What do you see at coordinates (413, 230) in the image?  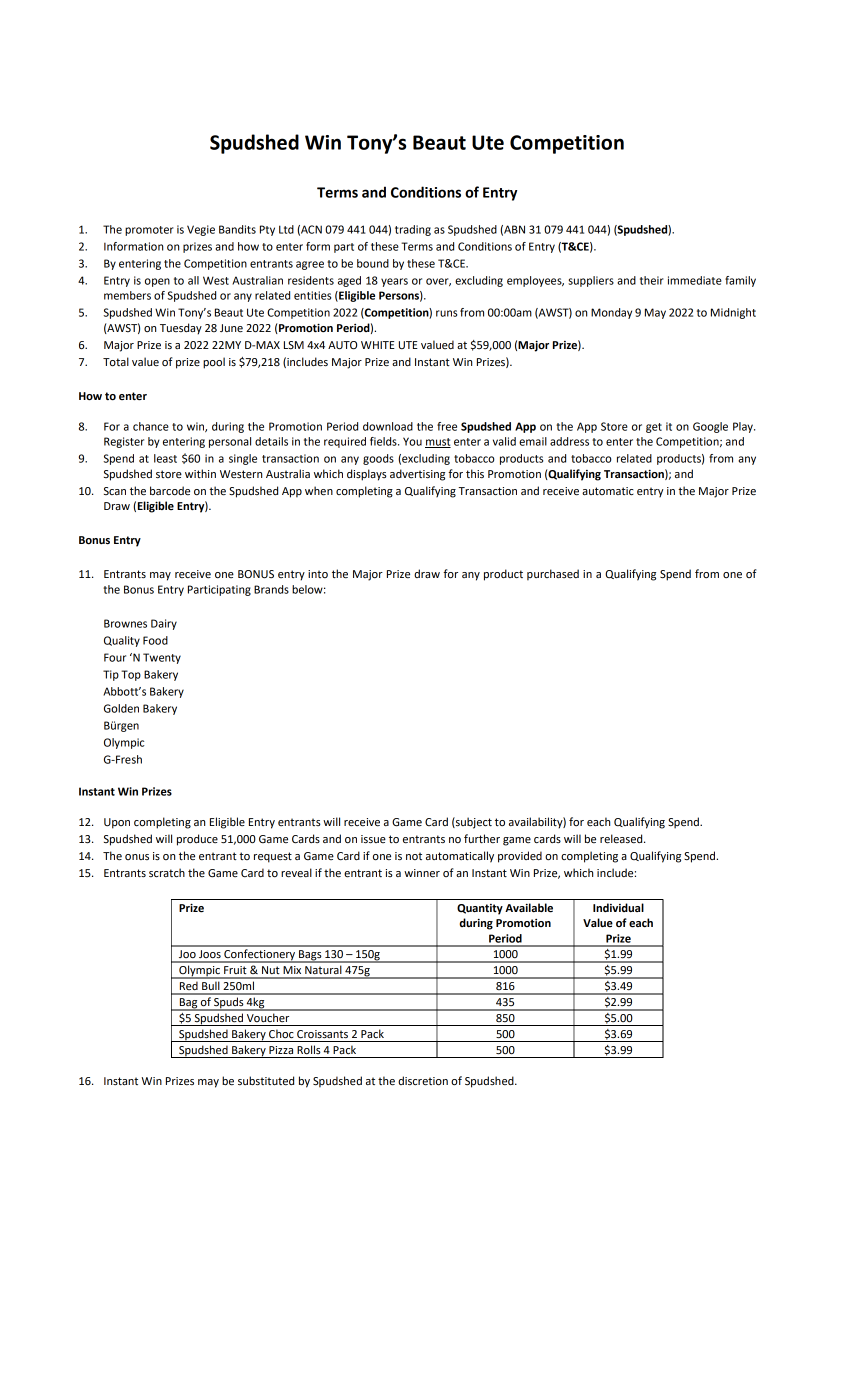 I see `trading` at bounding box center [413, 230].
